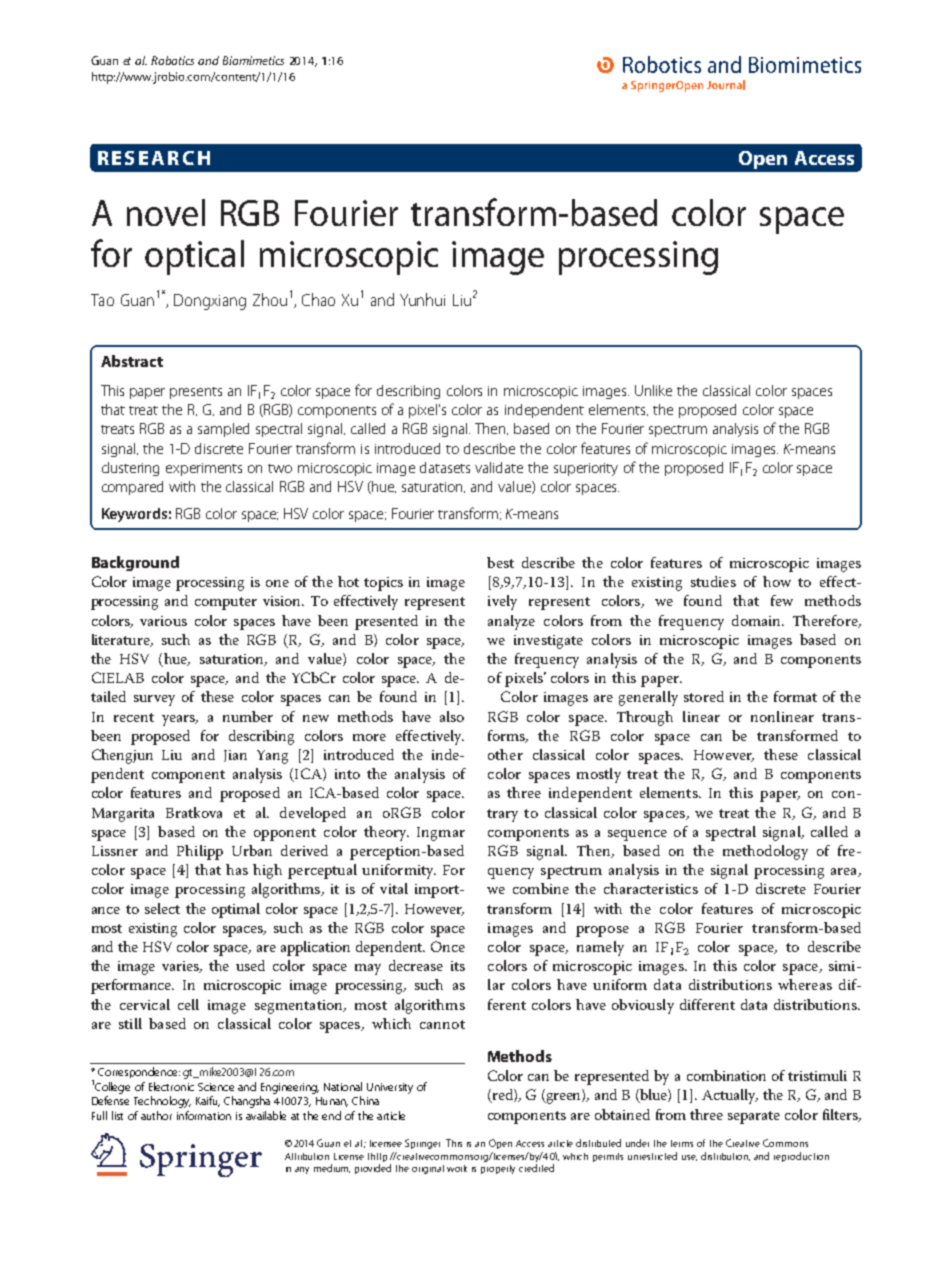  What do you see at coordinates (163, 621) in the screenshot?
I see `various` at bounding box center [163, 621].
